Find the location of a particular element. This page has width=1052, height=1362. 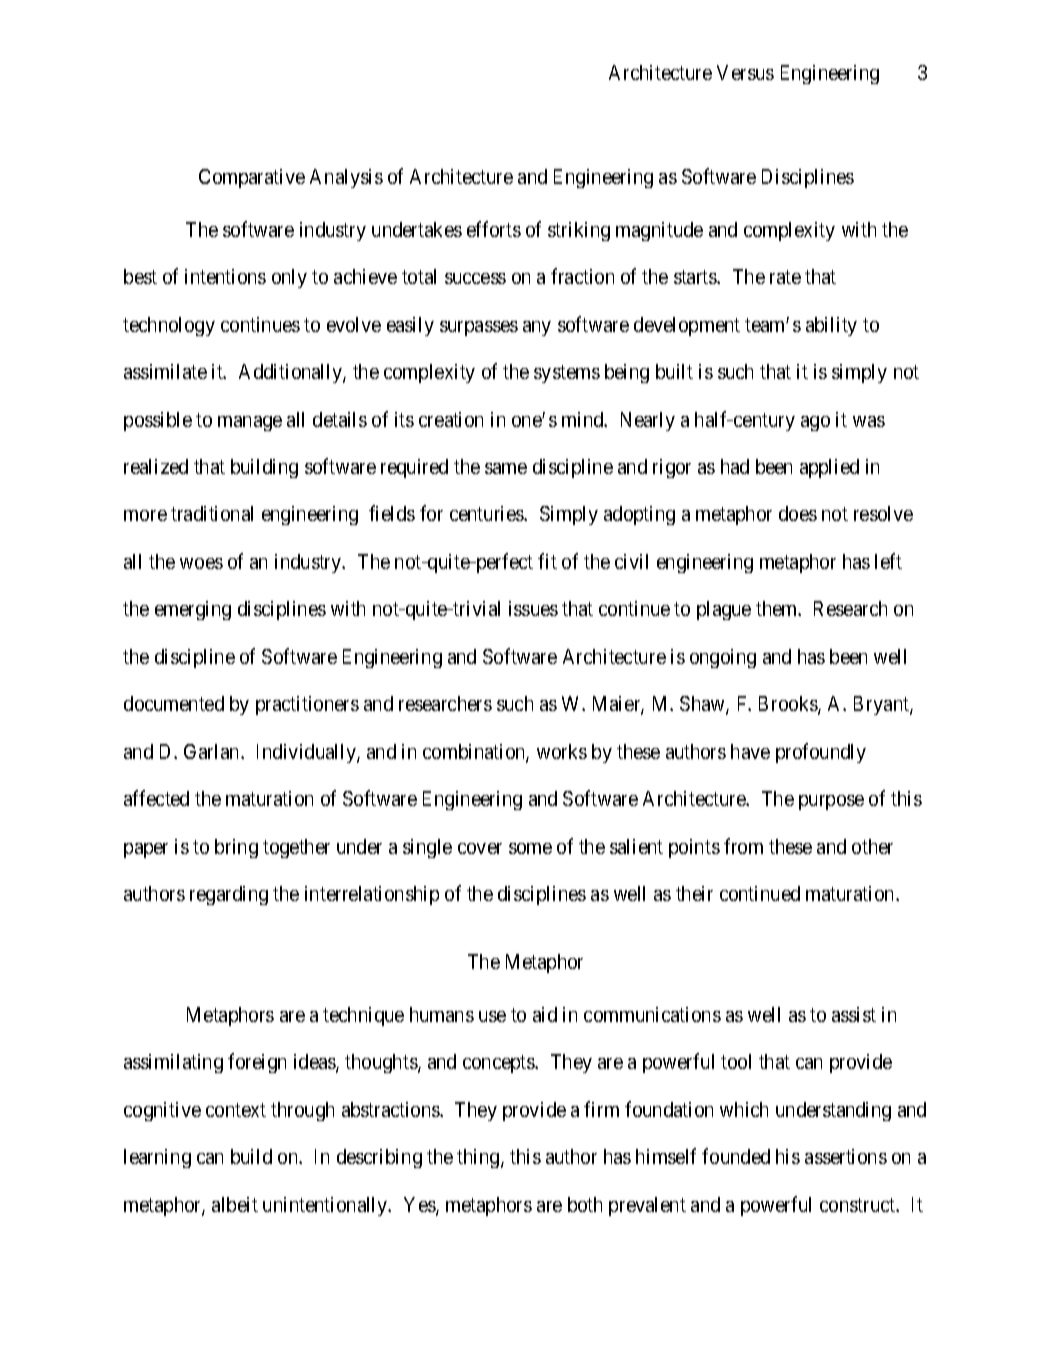

thing is located at coordinates (479, 1158).
